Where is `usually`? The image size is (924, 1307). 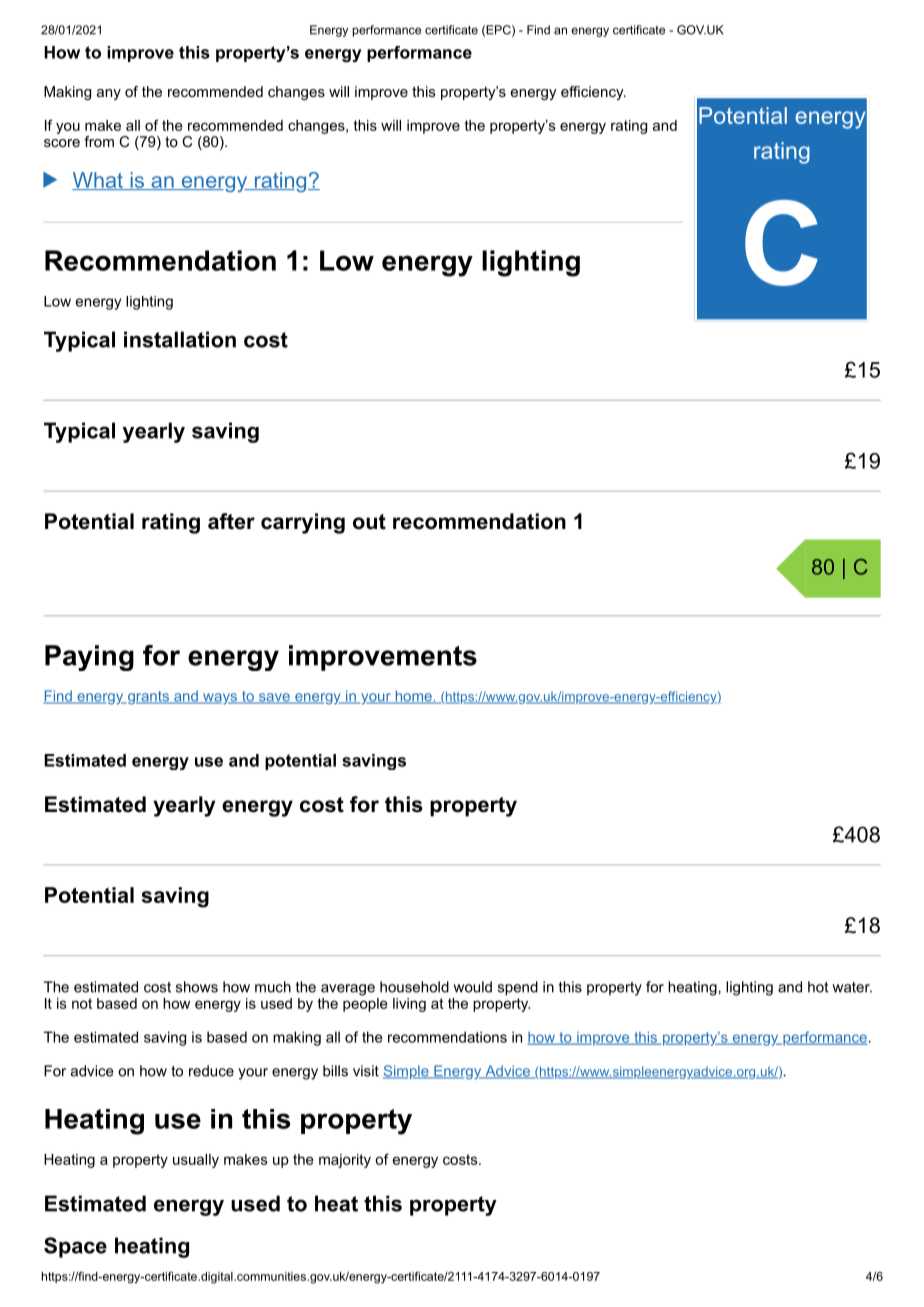 usually is located at coordinates (196, 1161).
